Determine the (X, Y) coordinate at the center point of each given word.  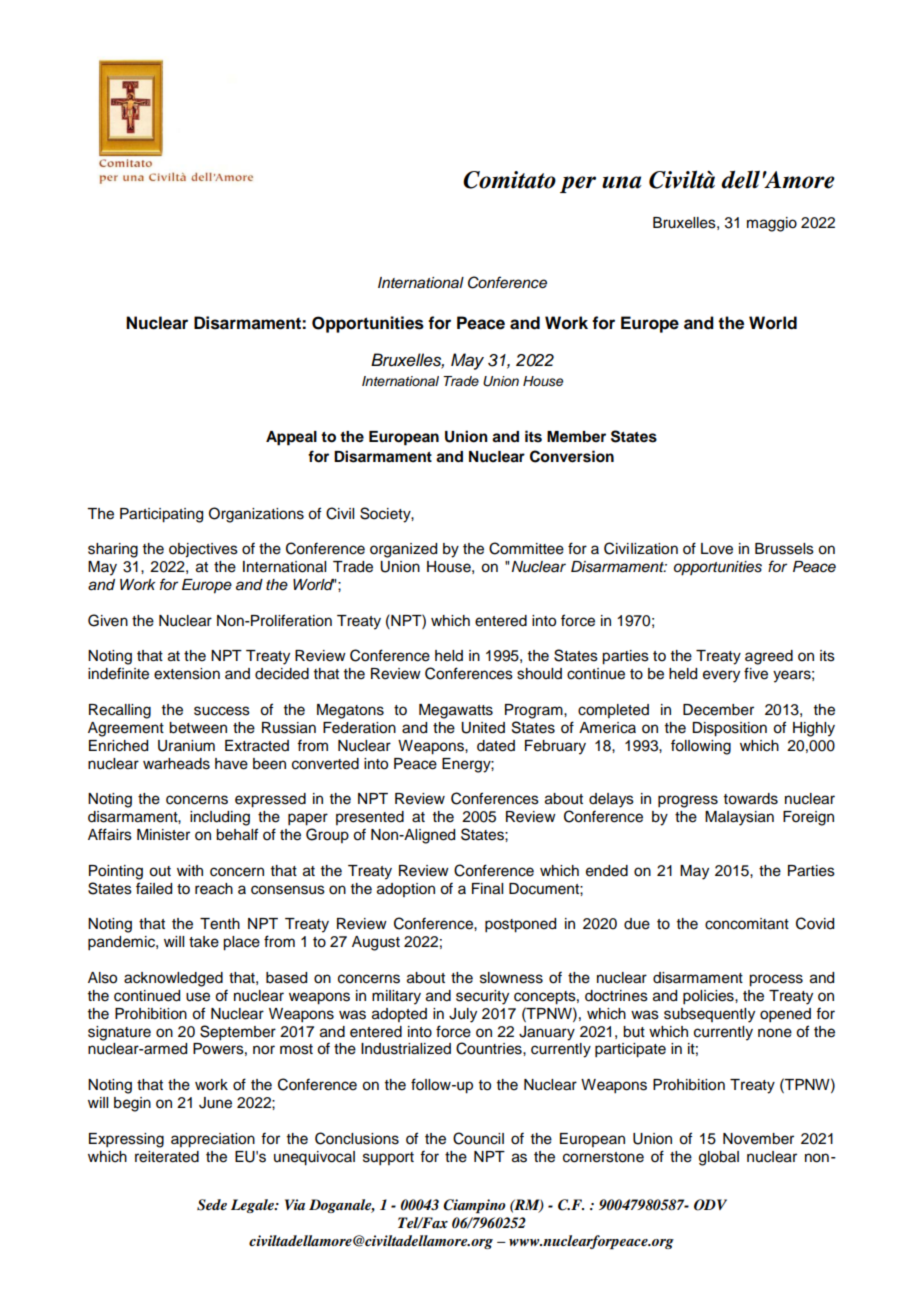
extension (187, 674)
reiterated (167, 1157)
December (718, 710)
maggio (772, 224)
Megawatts (456, 711)
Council (478, 1138)
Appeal (291, 438)
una (621, 182)
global (719, 1158)
